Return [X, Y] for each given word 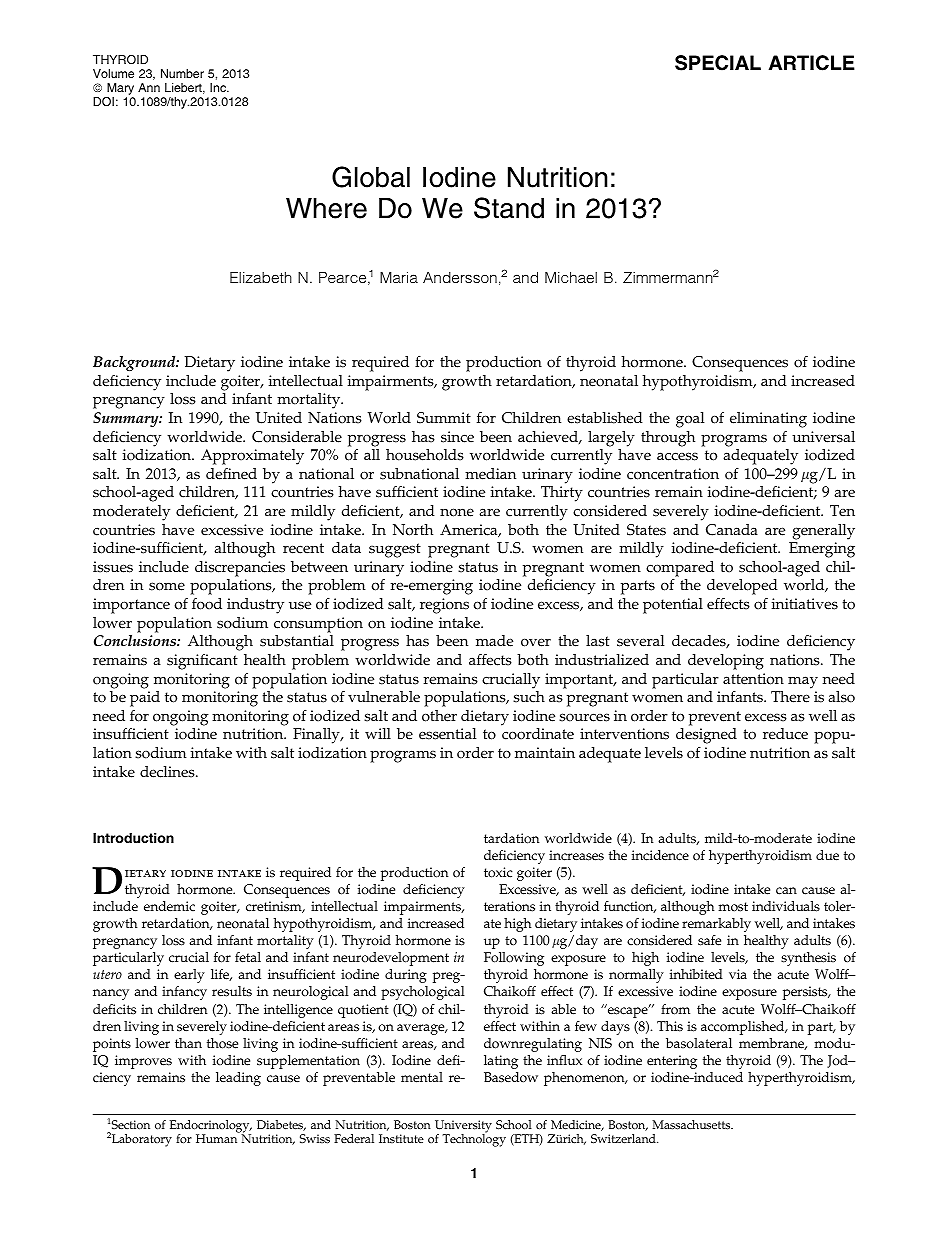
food [207, 604]
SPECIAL [718, 63]
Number [182, 73]
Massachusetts [692, 1125]
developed [742, 588]
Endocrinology [211, 1128]
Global [371, 177]
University [463, 1128]
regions [444, 606]
